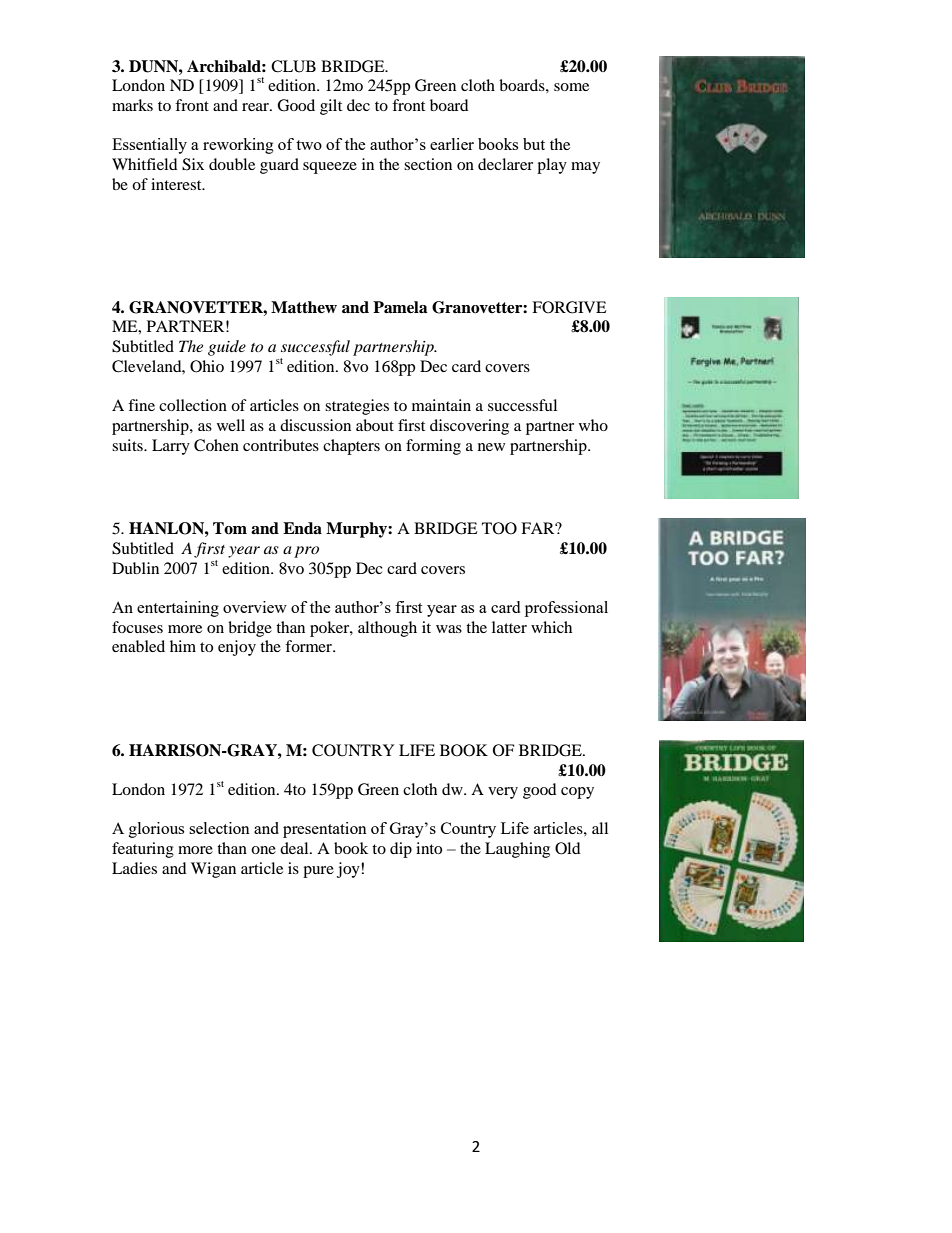 This screenshot has height=1233, width=952. I want to click on glorious, so click(156, 830).
